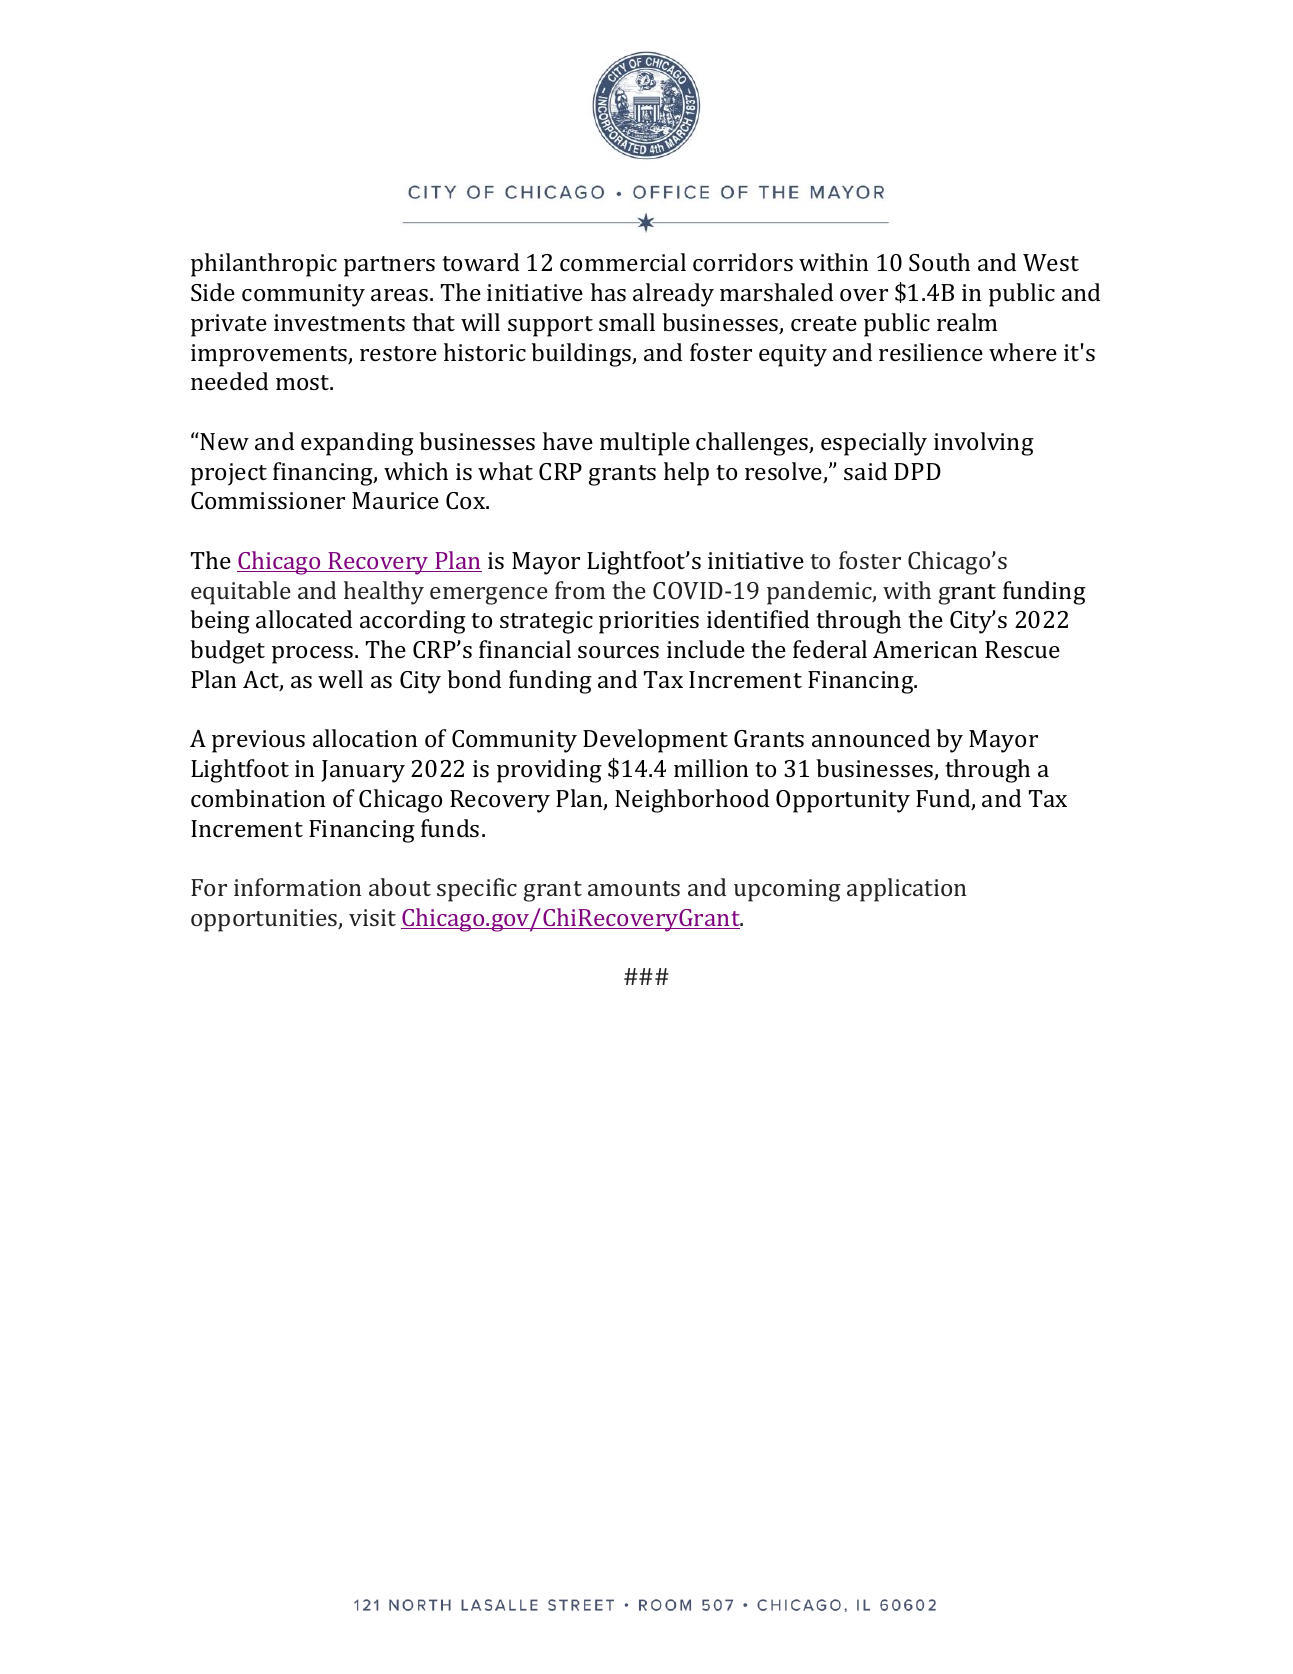 The width and height of the screenshot is (1293, 1674). I want to click on information, so click(297, 887).
